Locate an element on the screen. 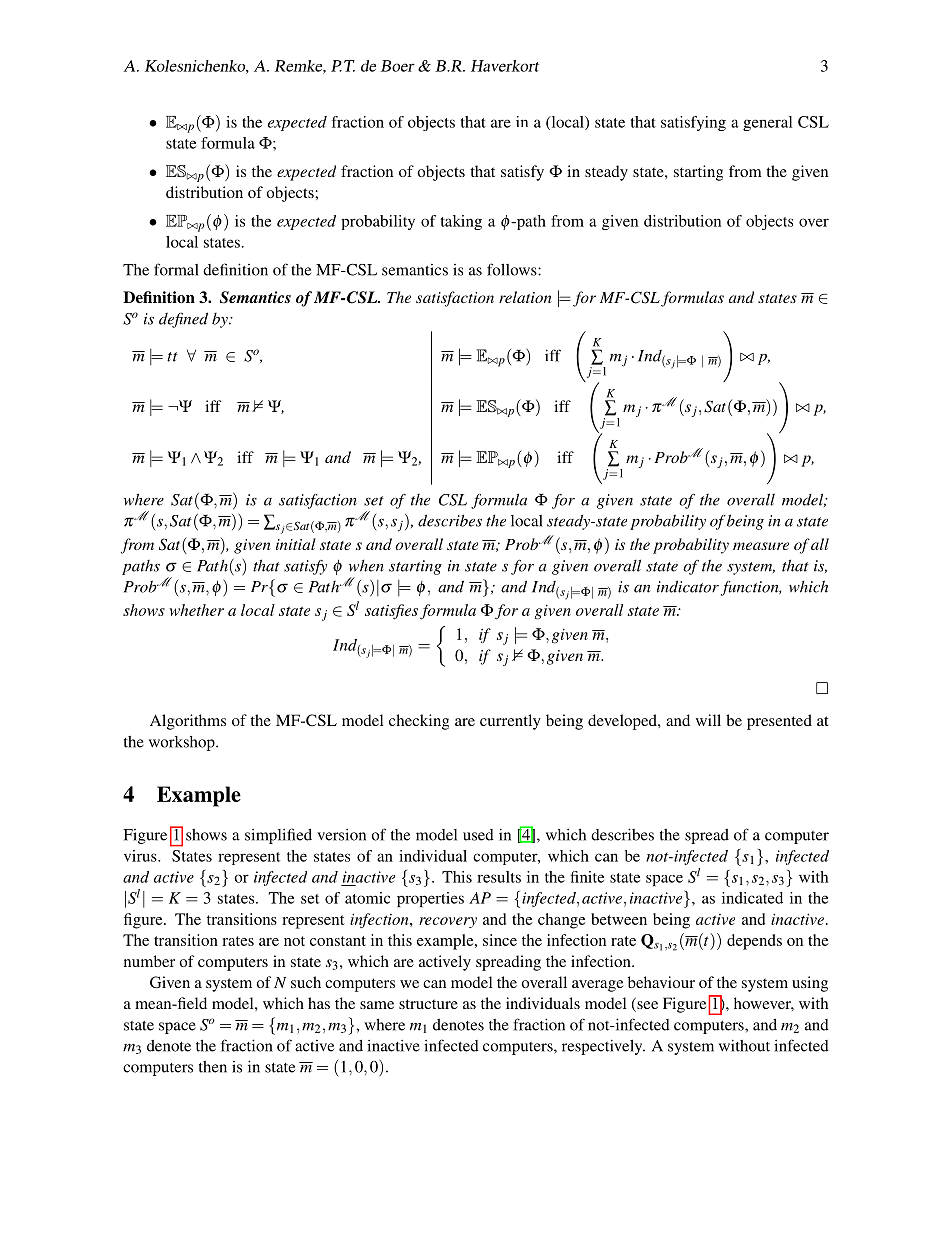 This screenshot has height=1233, width=952. whether is located at coordinates (196, 610).
